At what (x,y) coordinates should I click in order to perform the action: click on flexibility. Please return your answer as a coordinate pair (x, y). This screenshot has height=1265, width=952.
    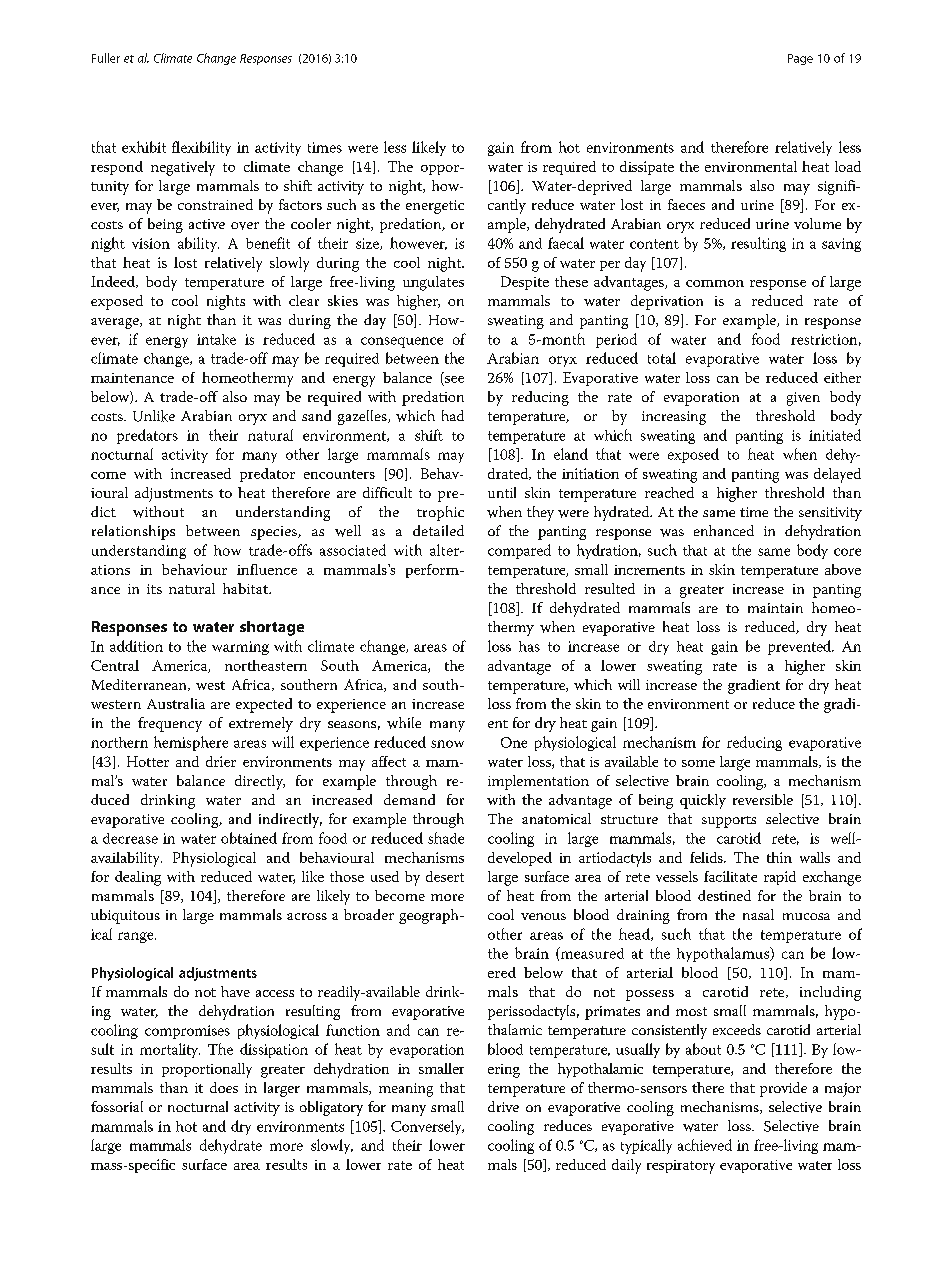
    Looking at the image, I should click on (201, 148).
